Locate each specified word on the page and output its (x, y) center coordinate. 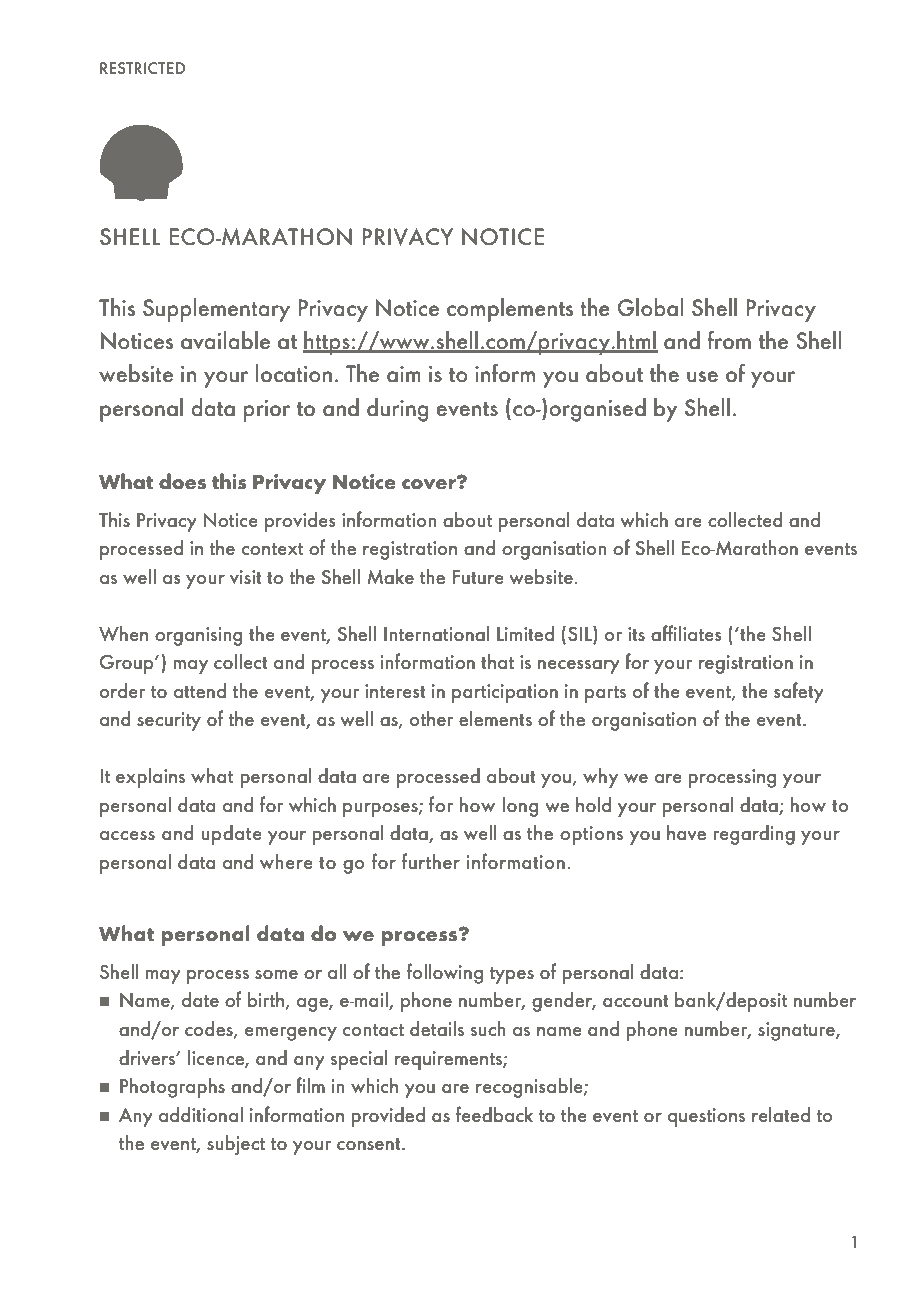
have (686, 832)
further (431, 861)
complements (510, 310)
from (729, 340)
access (127, 835)
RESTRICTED (142, 68)
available (225, 340)
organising (198, 636)
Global (651, 307)
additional (201, 1114)
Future (478, 577)
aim (404, 374)
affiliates (686, 633)
